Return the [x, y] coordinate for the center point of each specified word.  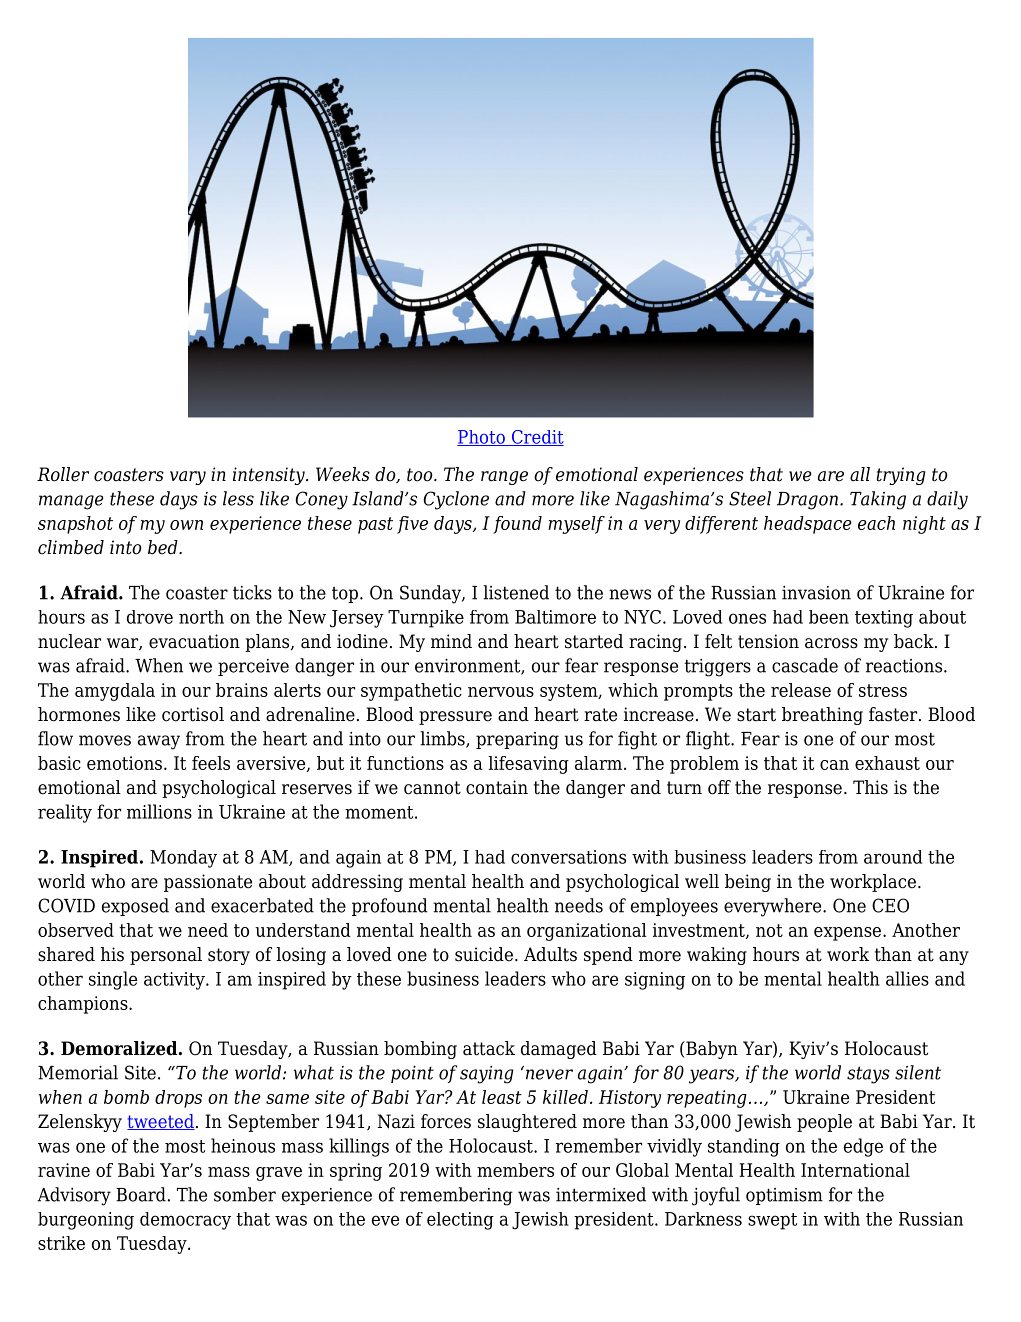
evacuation [194, 641]
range [504, 478]
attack [489, 1048]
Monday [183, 859]
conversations [568, 857]
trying [901, 476]
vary [188, 478]
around [893, 857]
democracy [185, 1221]
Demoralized [120, 1048]
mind [451, 641]
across [831, 643]
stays [868, 1075]
